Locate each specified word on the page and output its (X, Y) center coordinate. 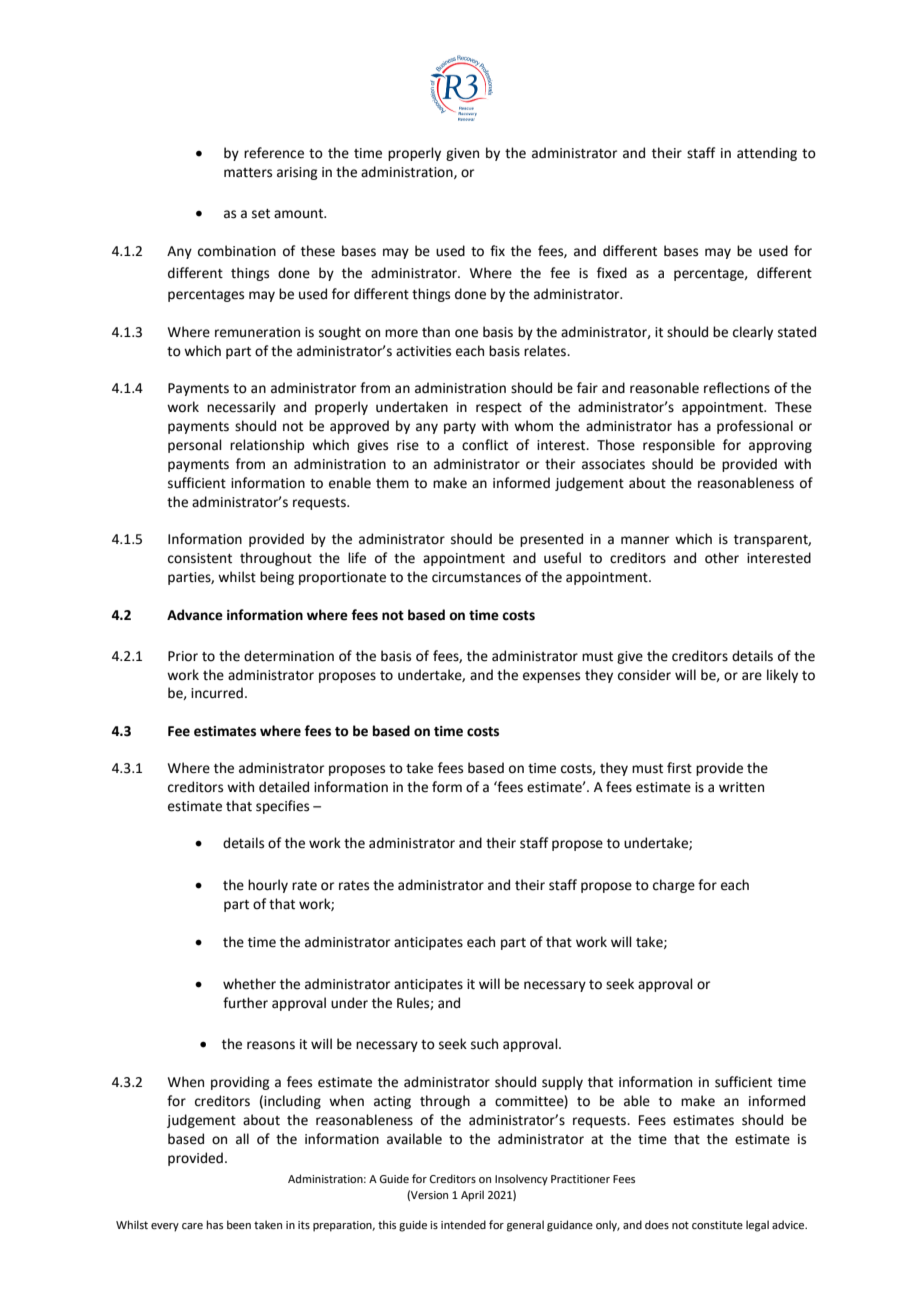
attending (767, 154)
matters (248, 173)
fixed (612, 273)
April (472, 1196)
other (722, 558)
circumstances (476, 577)
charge (674, 886)
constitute (717, 1225)
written (741, 787)
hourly (268, 886)
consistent (200, 558)
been (239, 1224)
